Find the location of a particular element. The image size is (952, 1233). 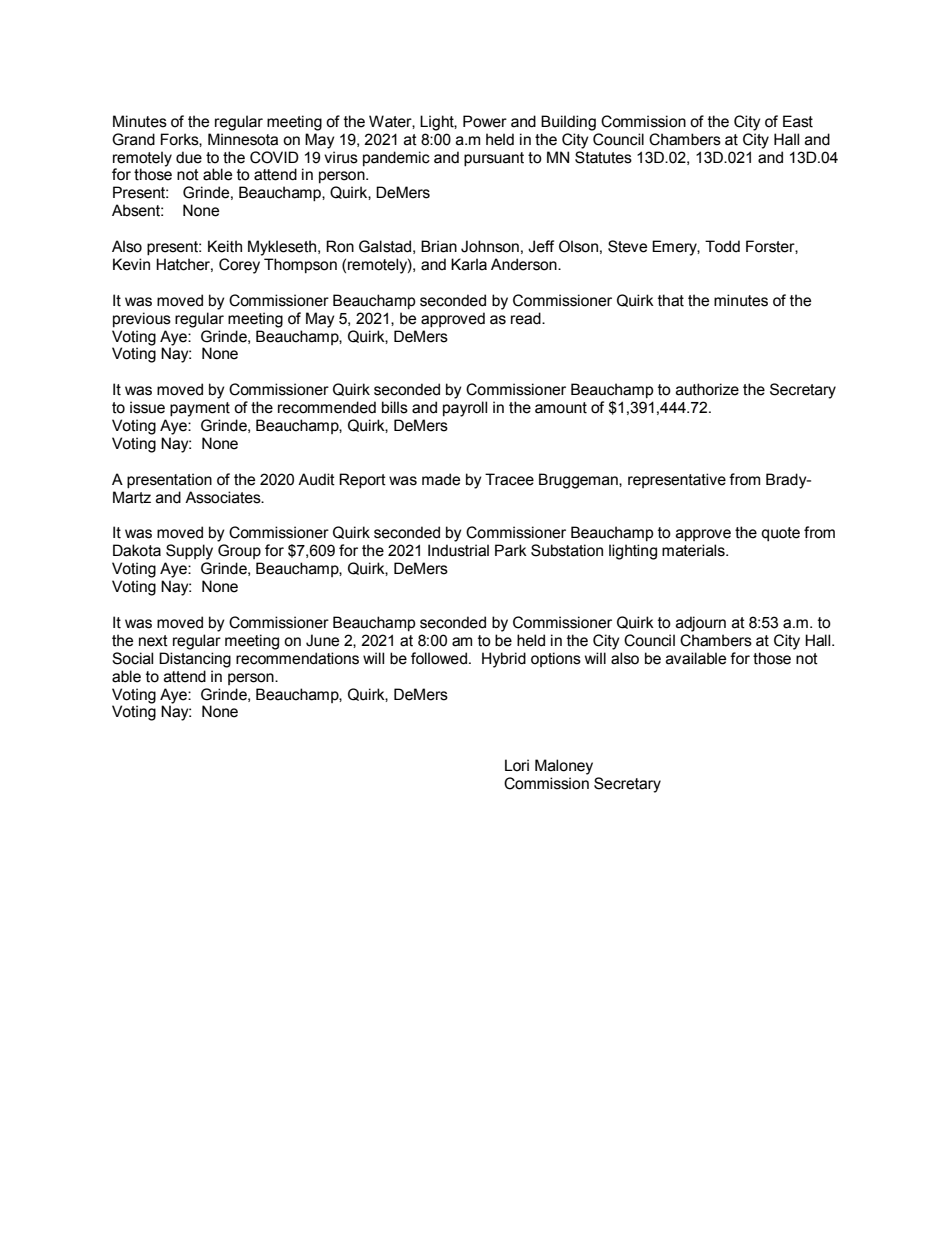

next is located at coordinates (153, 641).
